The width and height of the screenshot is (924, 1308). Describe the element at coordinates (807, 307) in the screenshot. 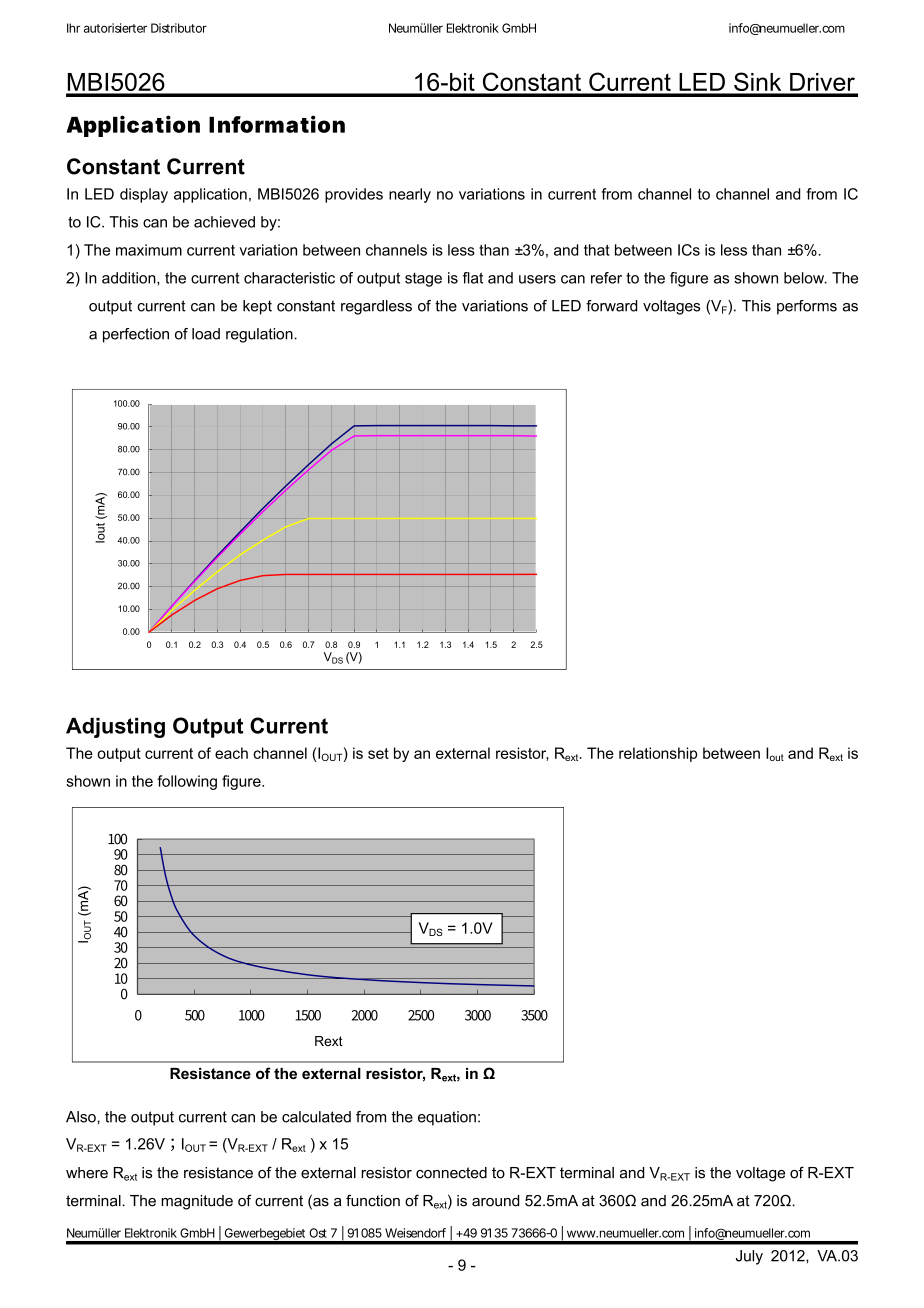

I see `performs` at that location.
